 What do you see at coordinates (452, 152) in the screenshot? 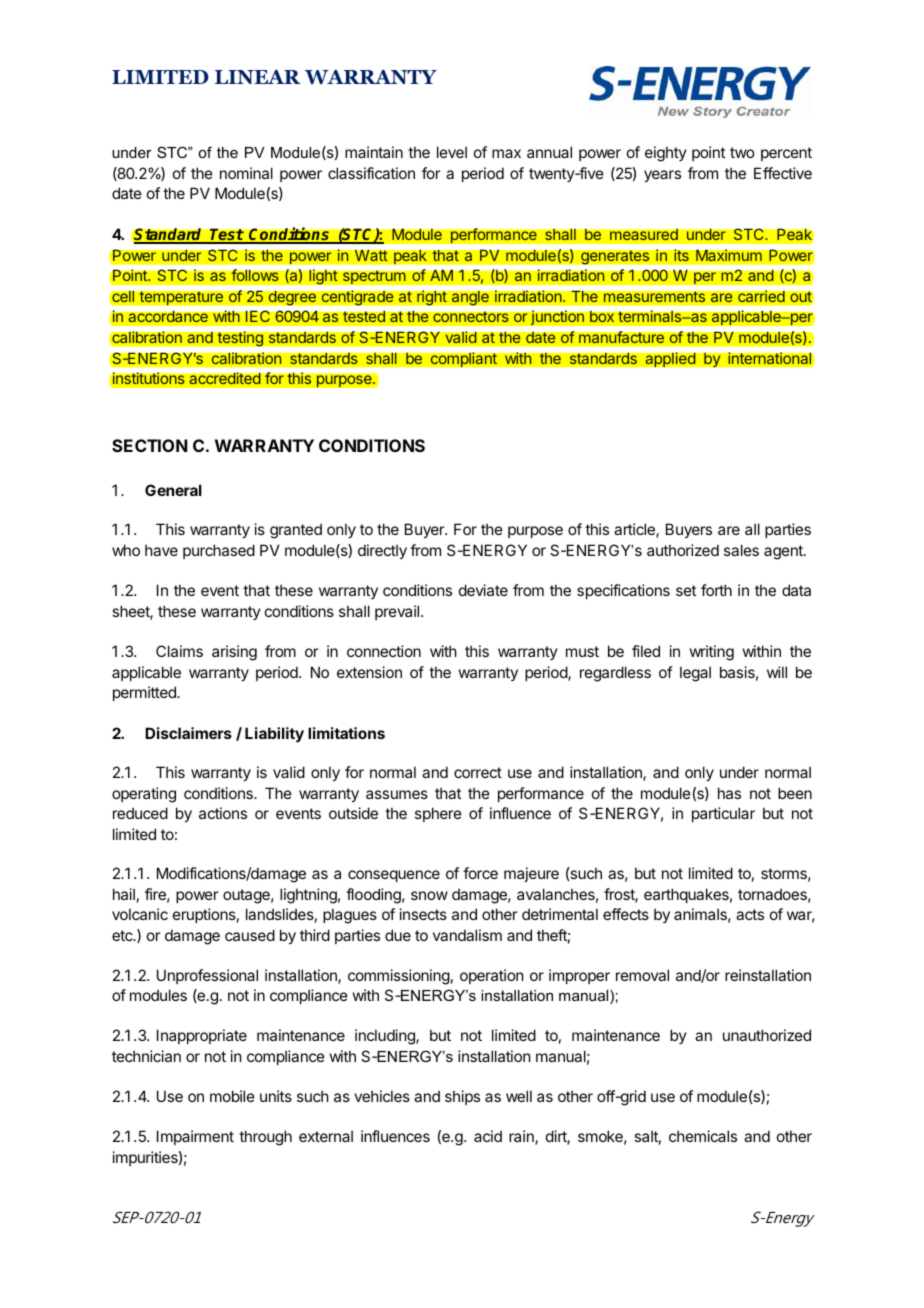
I see `level` at bounding box center [452, 152].
